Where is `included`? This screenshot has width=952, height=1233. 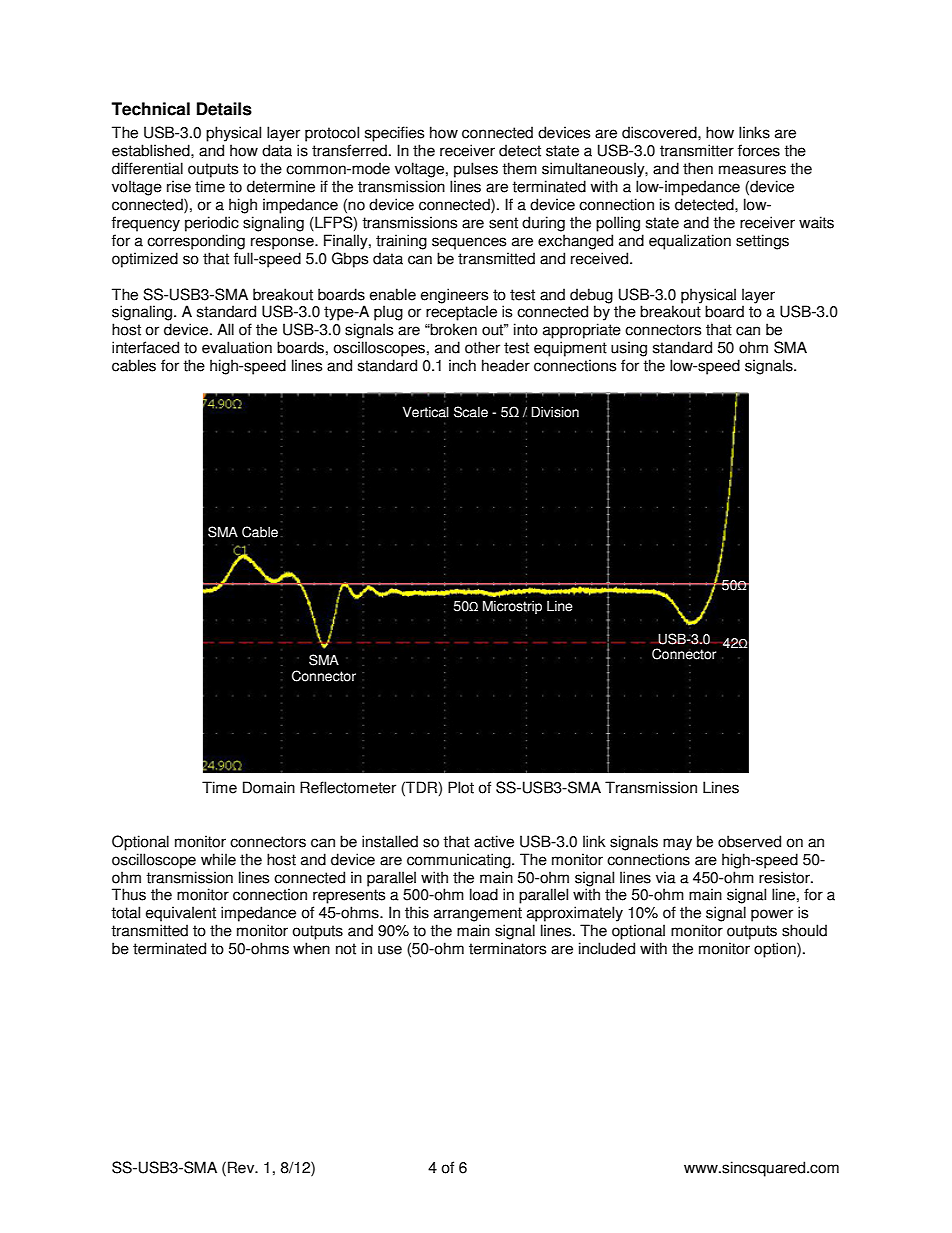
included is located at coordinates (607, 948).
